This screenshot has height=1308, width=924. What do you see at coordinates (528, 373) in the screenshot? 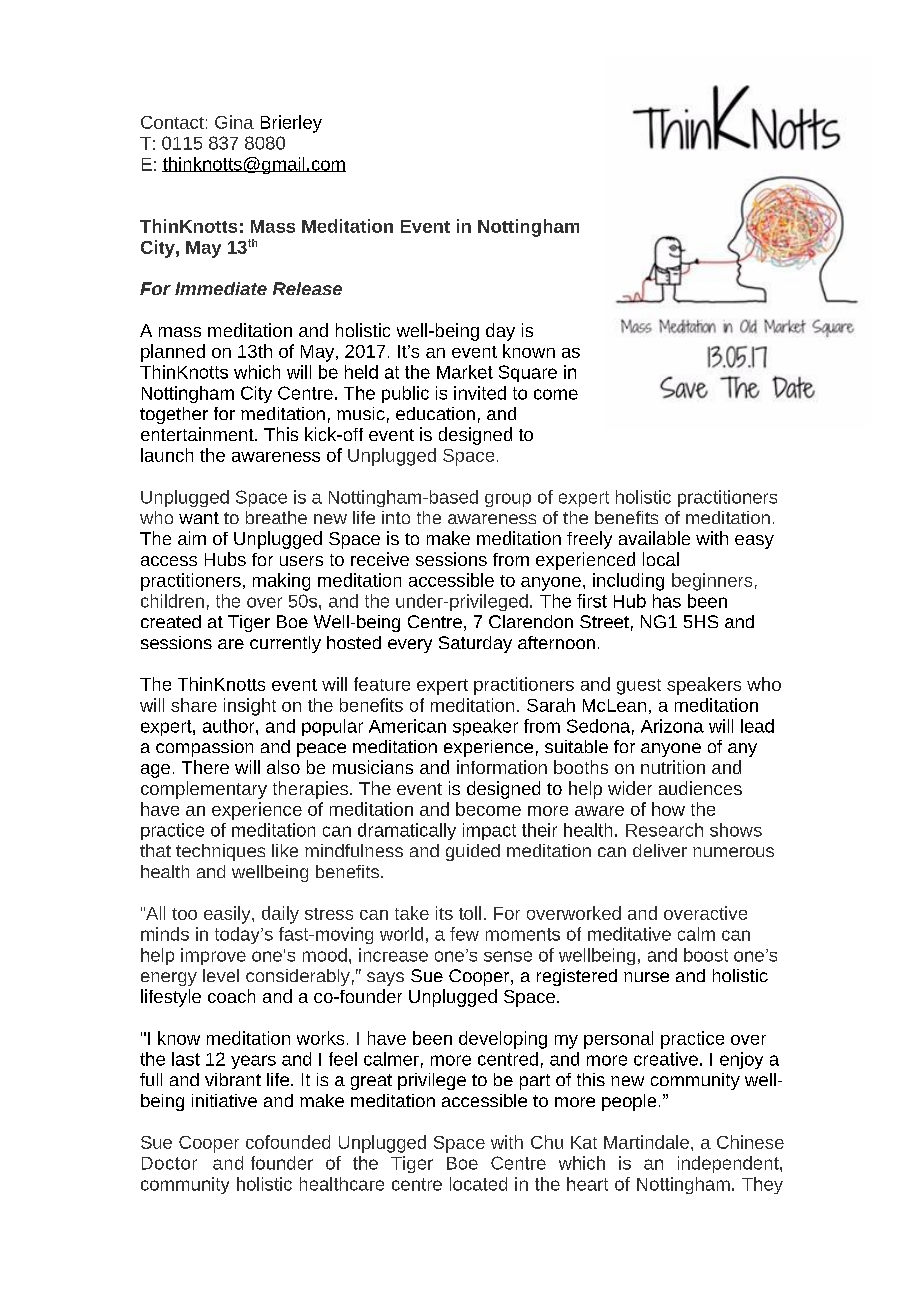
I see `Square` at bounding box center [528, 373].
